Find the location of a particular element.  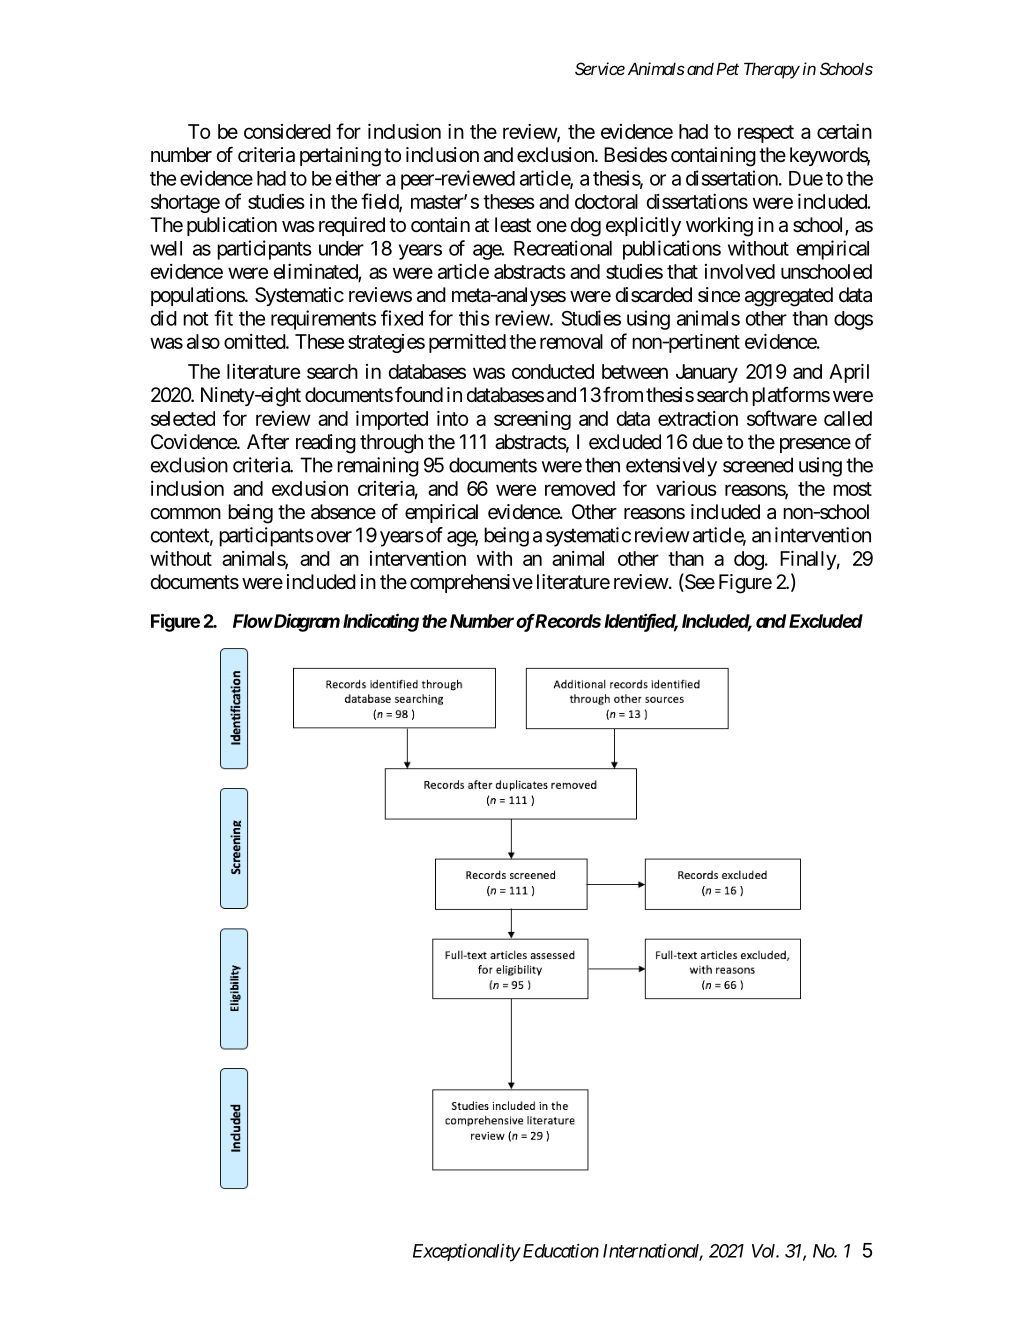

Identified is located at coordinates (641, 621).
